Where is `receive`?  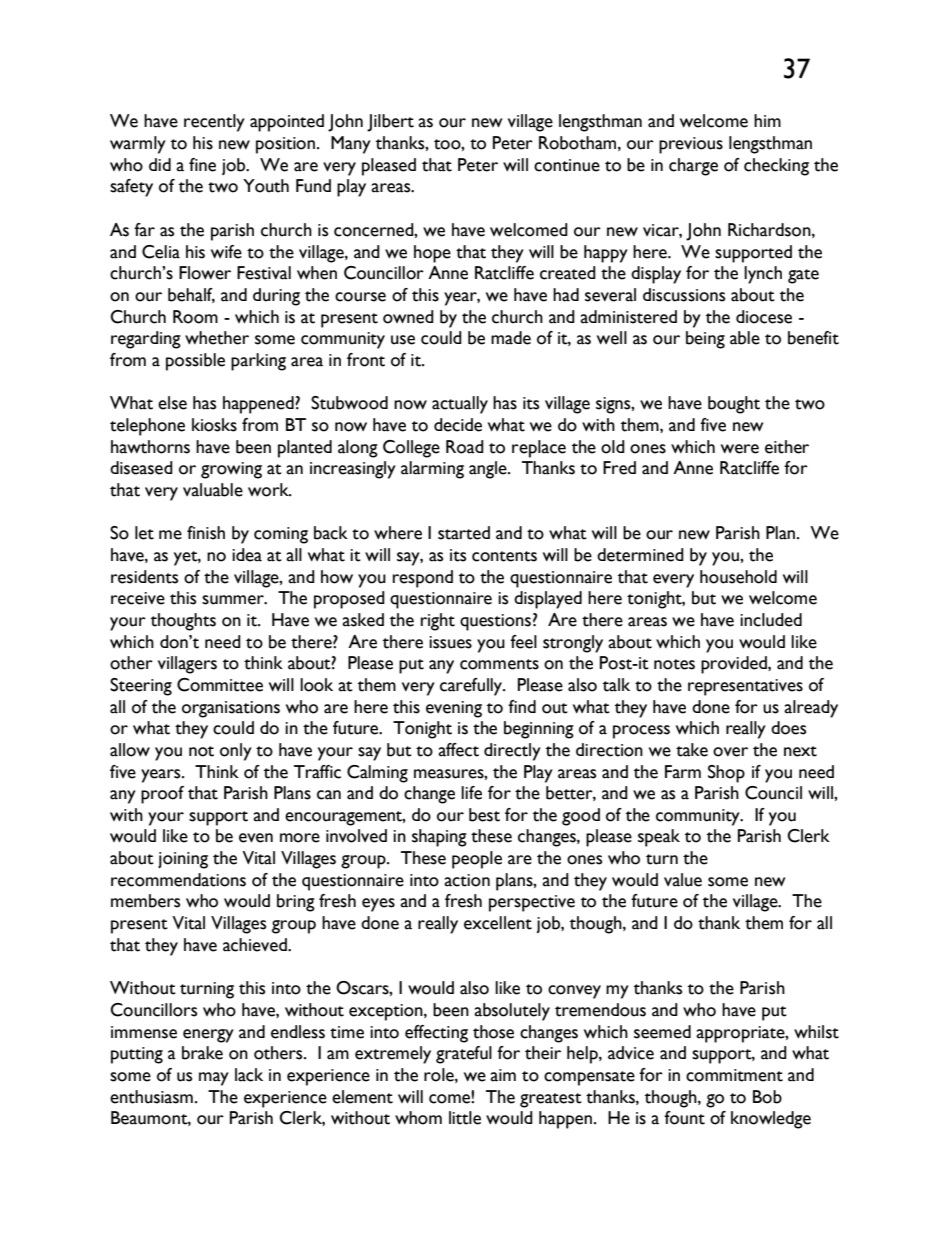
receive is located at coordinates (138, 598).
